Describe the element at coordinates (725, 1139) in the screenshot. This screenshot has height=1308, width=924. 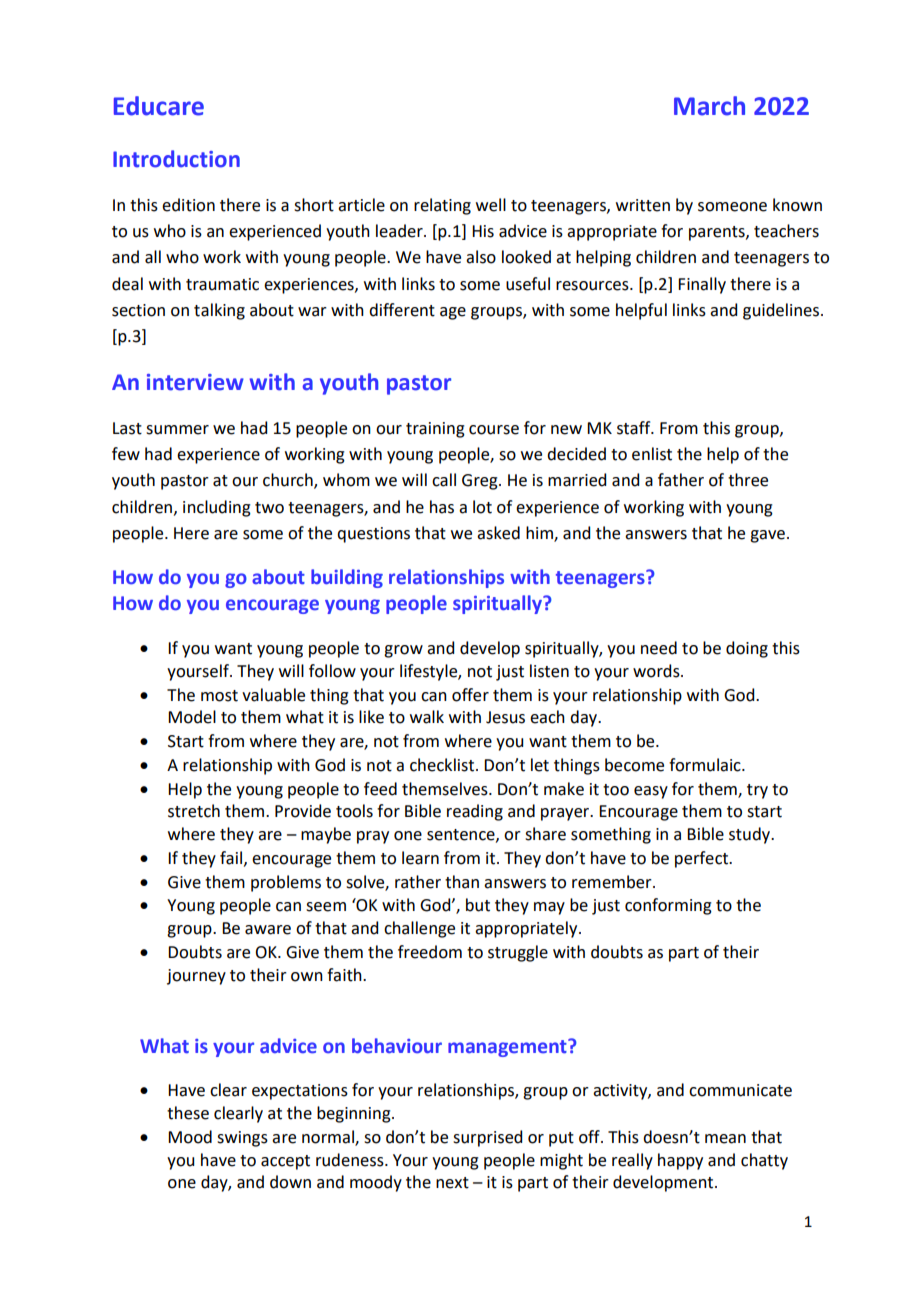
I see `mean` at that location.
